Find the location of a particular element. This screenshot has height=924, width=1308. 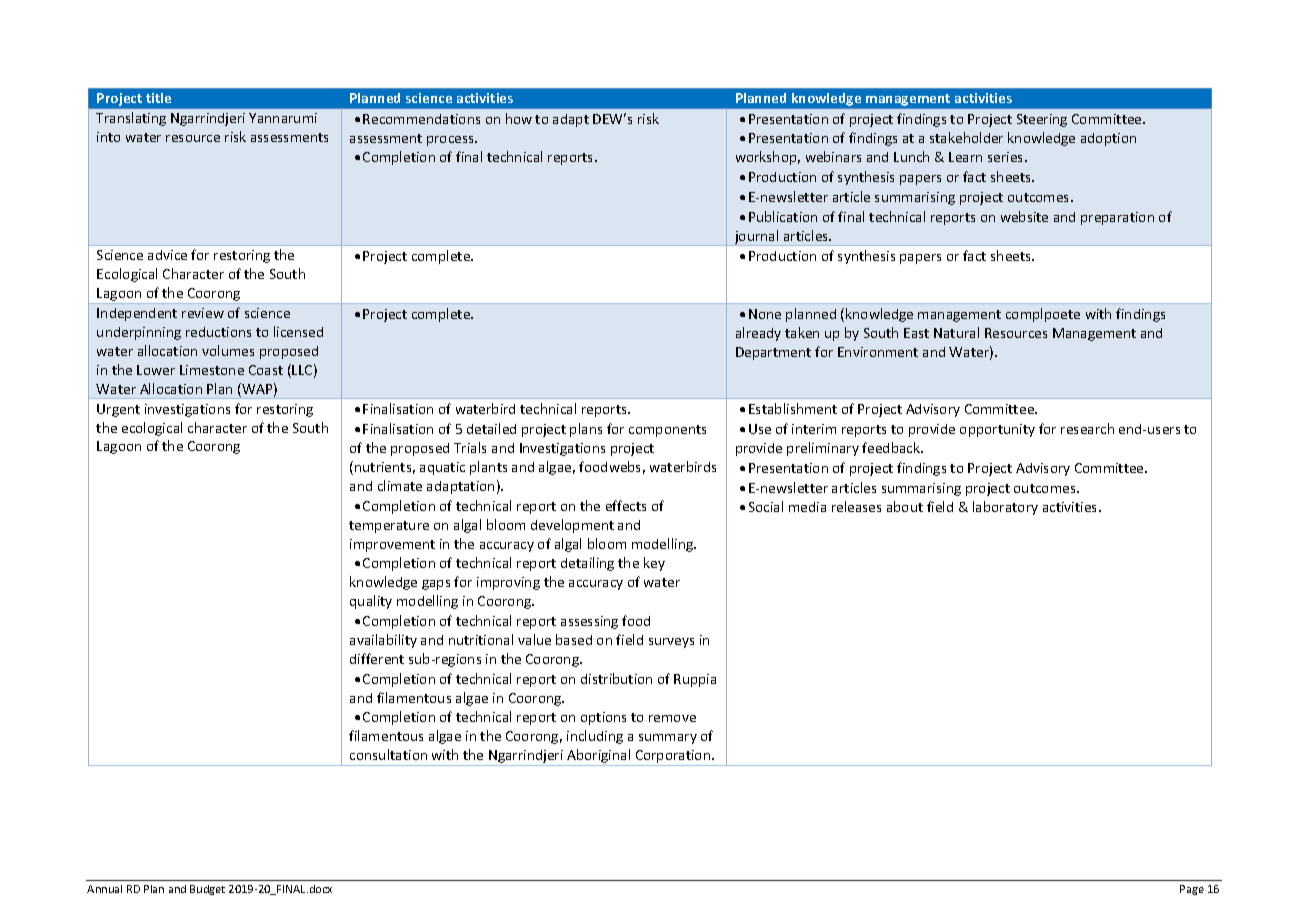

different is located at coordinates (377, 658).
